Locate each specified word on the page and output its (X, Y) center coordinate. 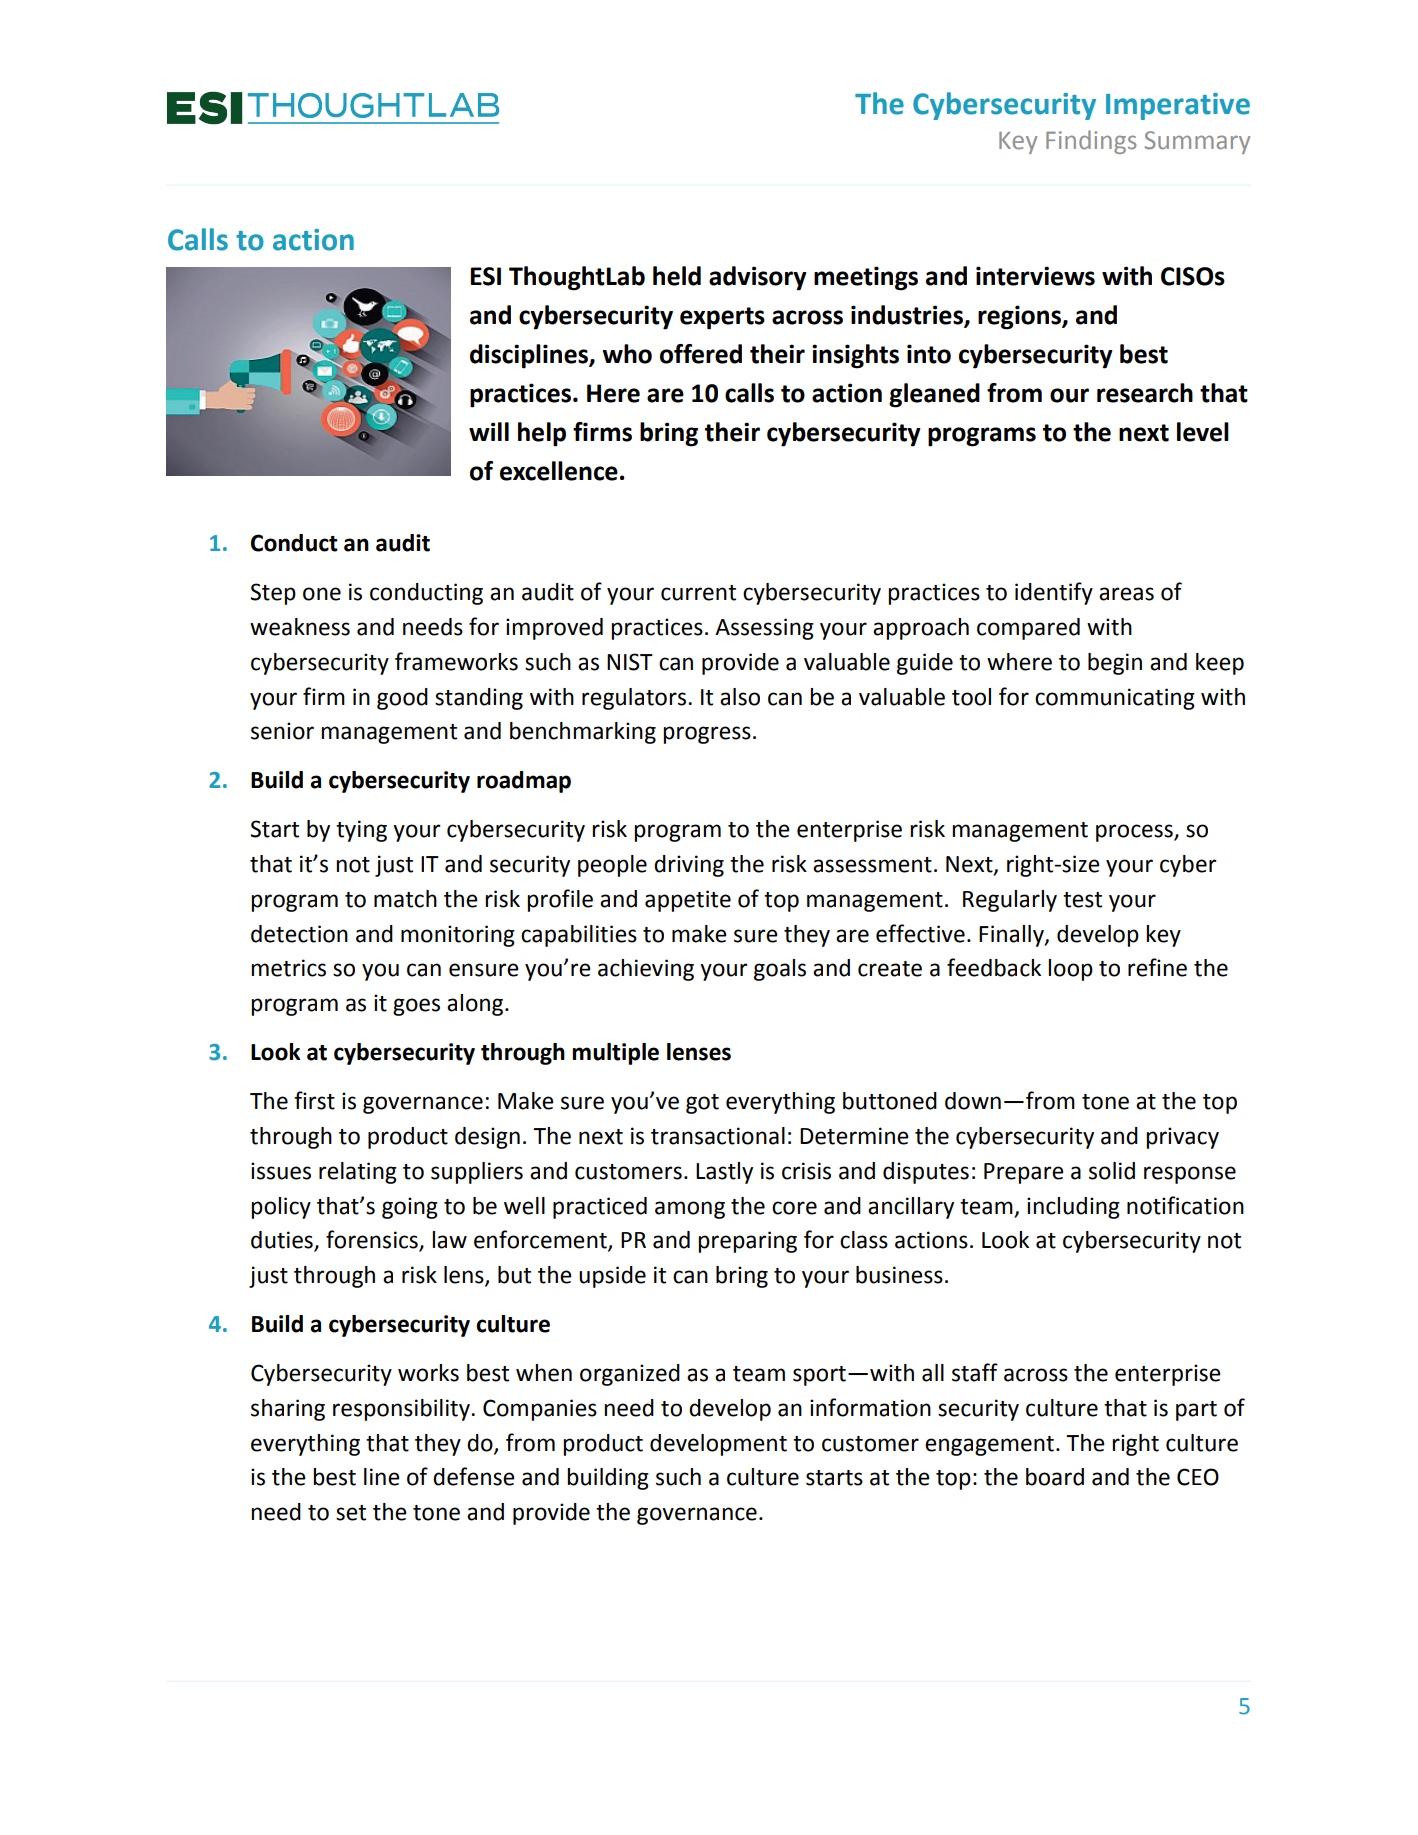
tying (361, 831)
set (351, 1513)
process (1135, 833)
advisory (758, 278)
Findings (1091, 142)
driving (689, 866)
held (677, 276)
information (870, 1407)
